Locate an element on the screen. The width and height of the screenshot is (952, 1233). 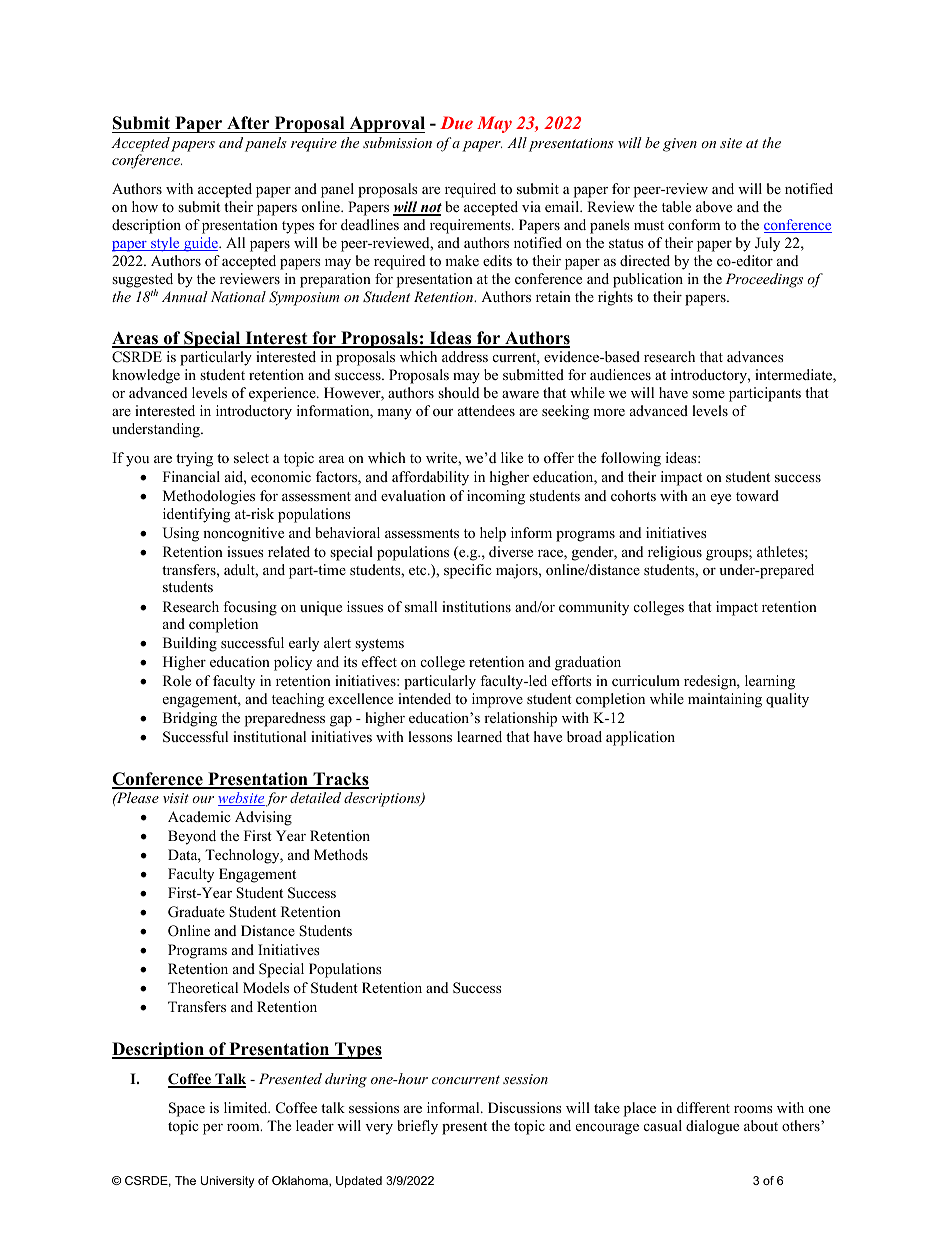
learned is located at coordinates (479, 736).
